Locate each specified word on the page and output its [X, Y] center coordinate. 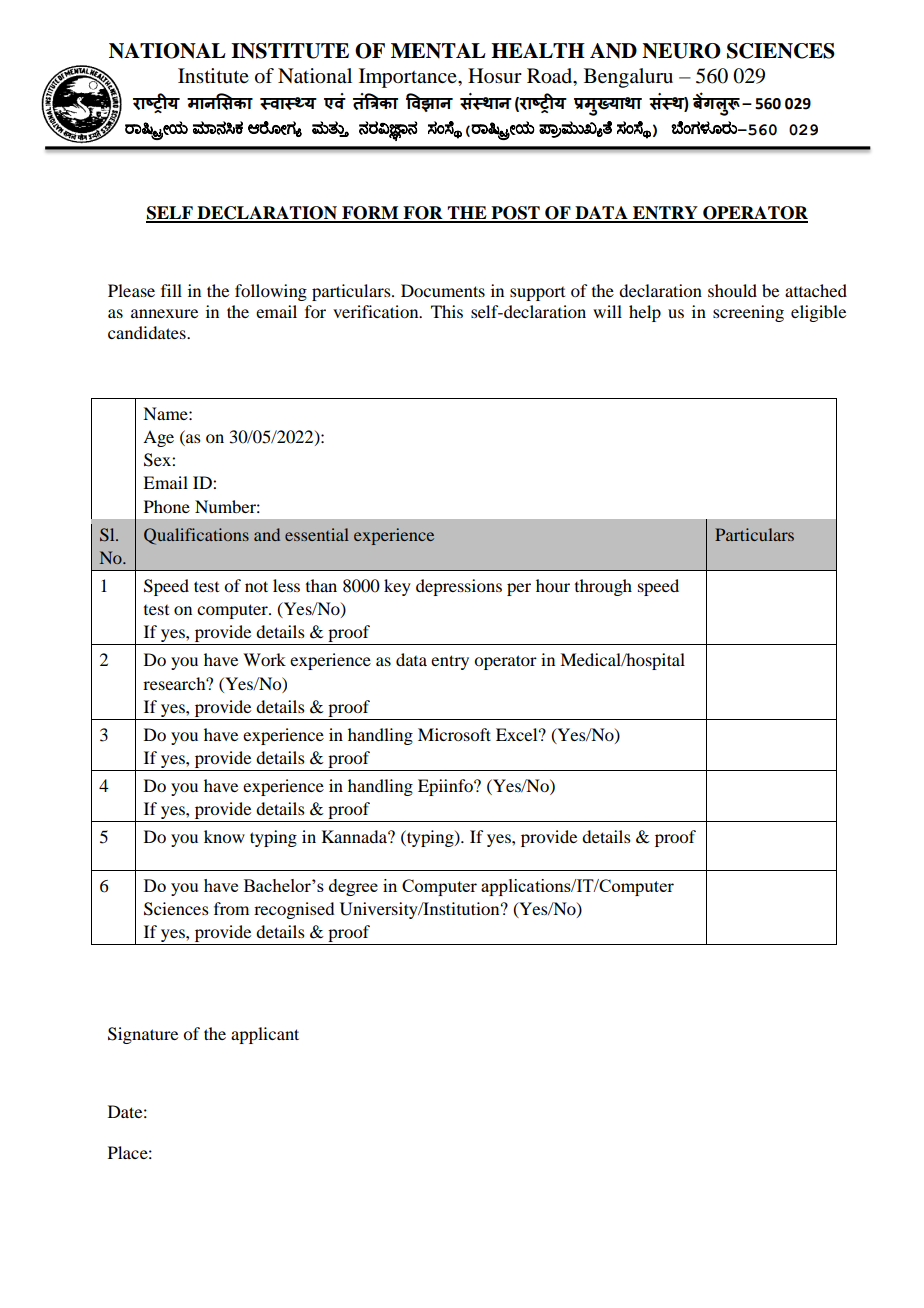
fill [171, 290]
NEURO [681, 51]
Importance [409, 78]
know [224, 836]
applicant [265, 1035]
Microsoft [454, 734]
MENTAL [438, 51]
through [603, 587]
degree [353, 887]
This [447, 311]
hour [553, 585]
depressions [459, 587]
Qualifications [196, 536]
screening [748, 313]
